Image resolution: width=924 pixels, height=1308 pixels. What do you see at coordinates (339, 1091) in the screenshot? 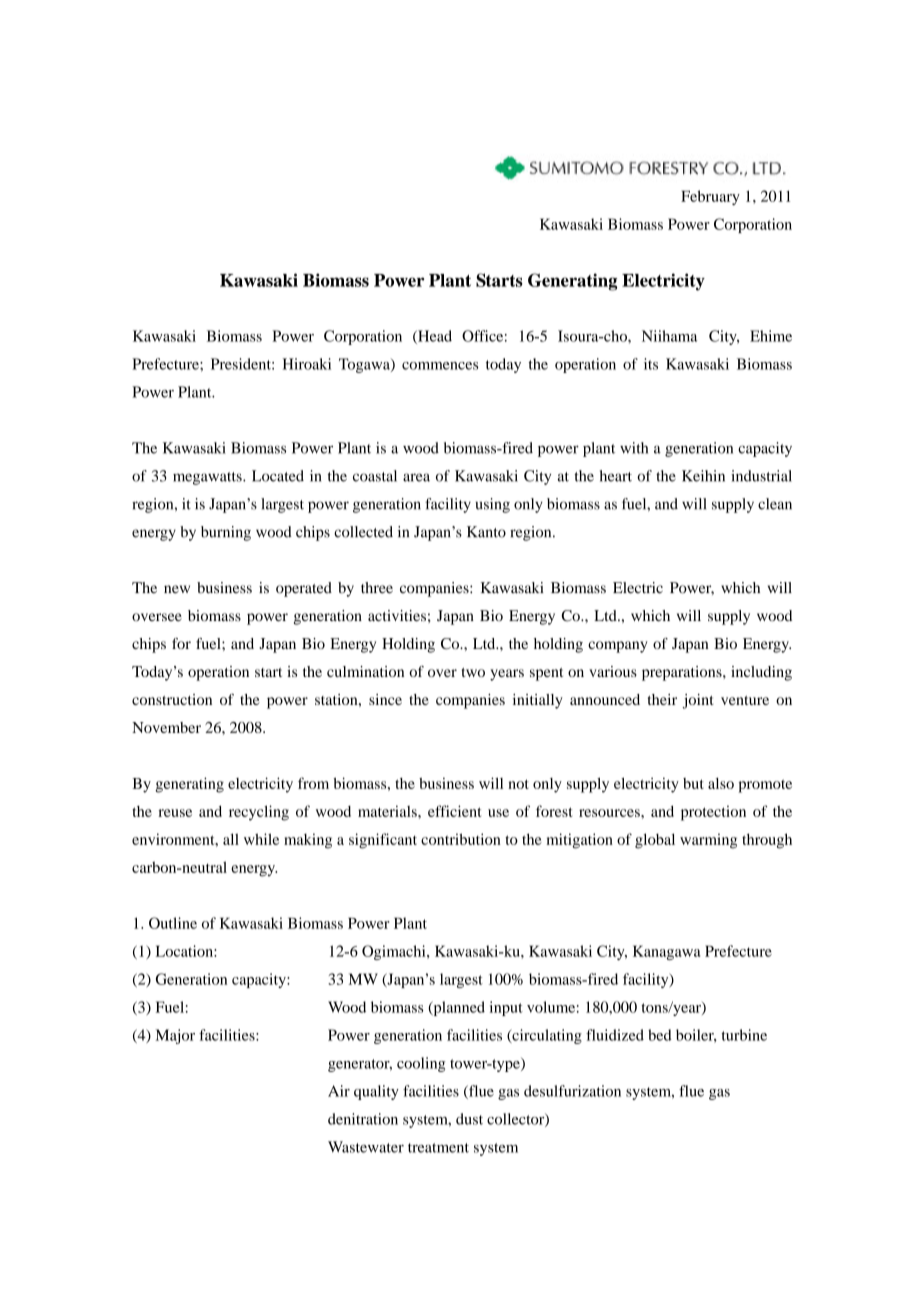
I see `Air` at bounding box center [339, 1091].
